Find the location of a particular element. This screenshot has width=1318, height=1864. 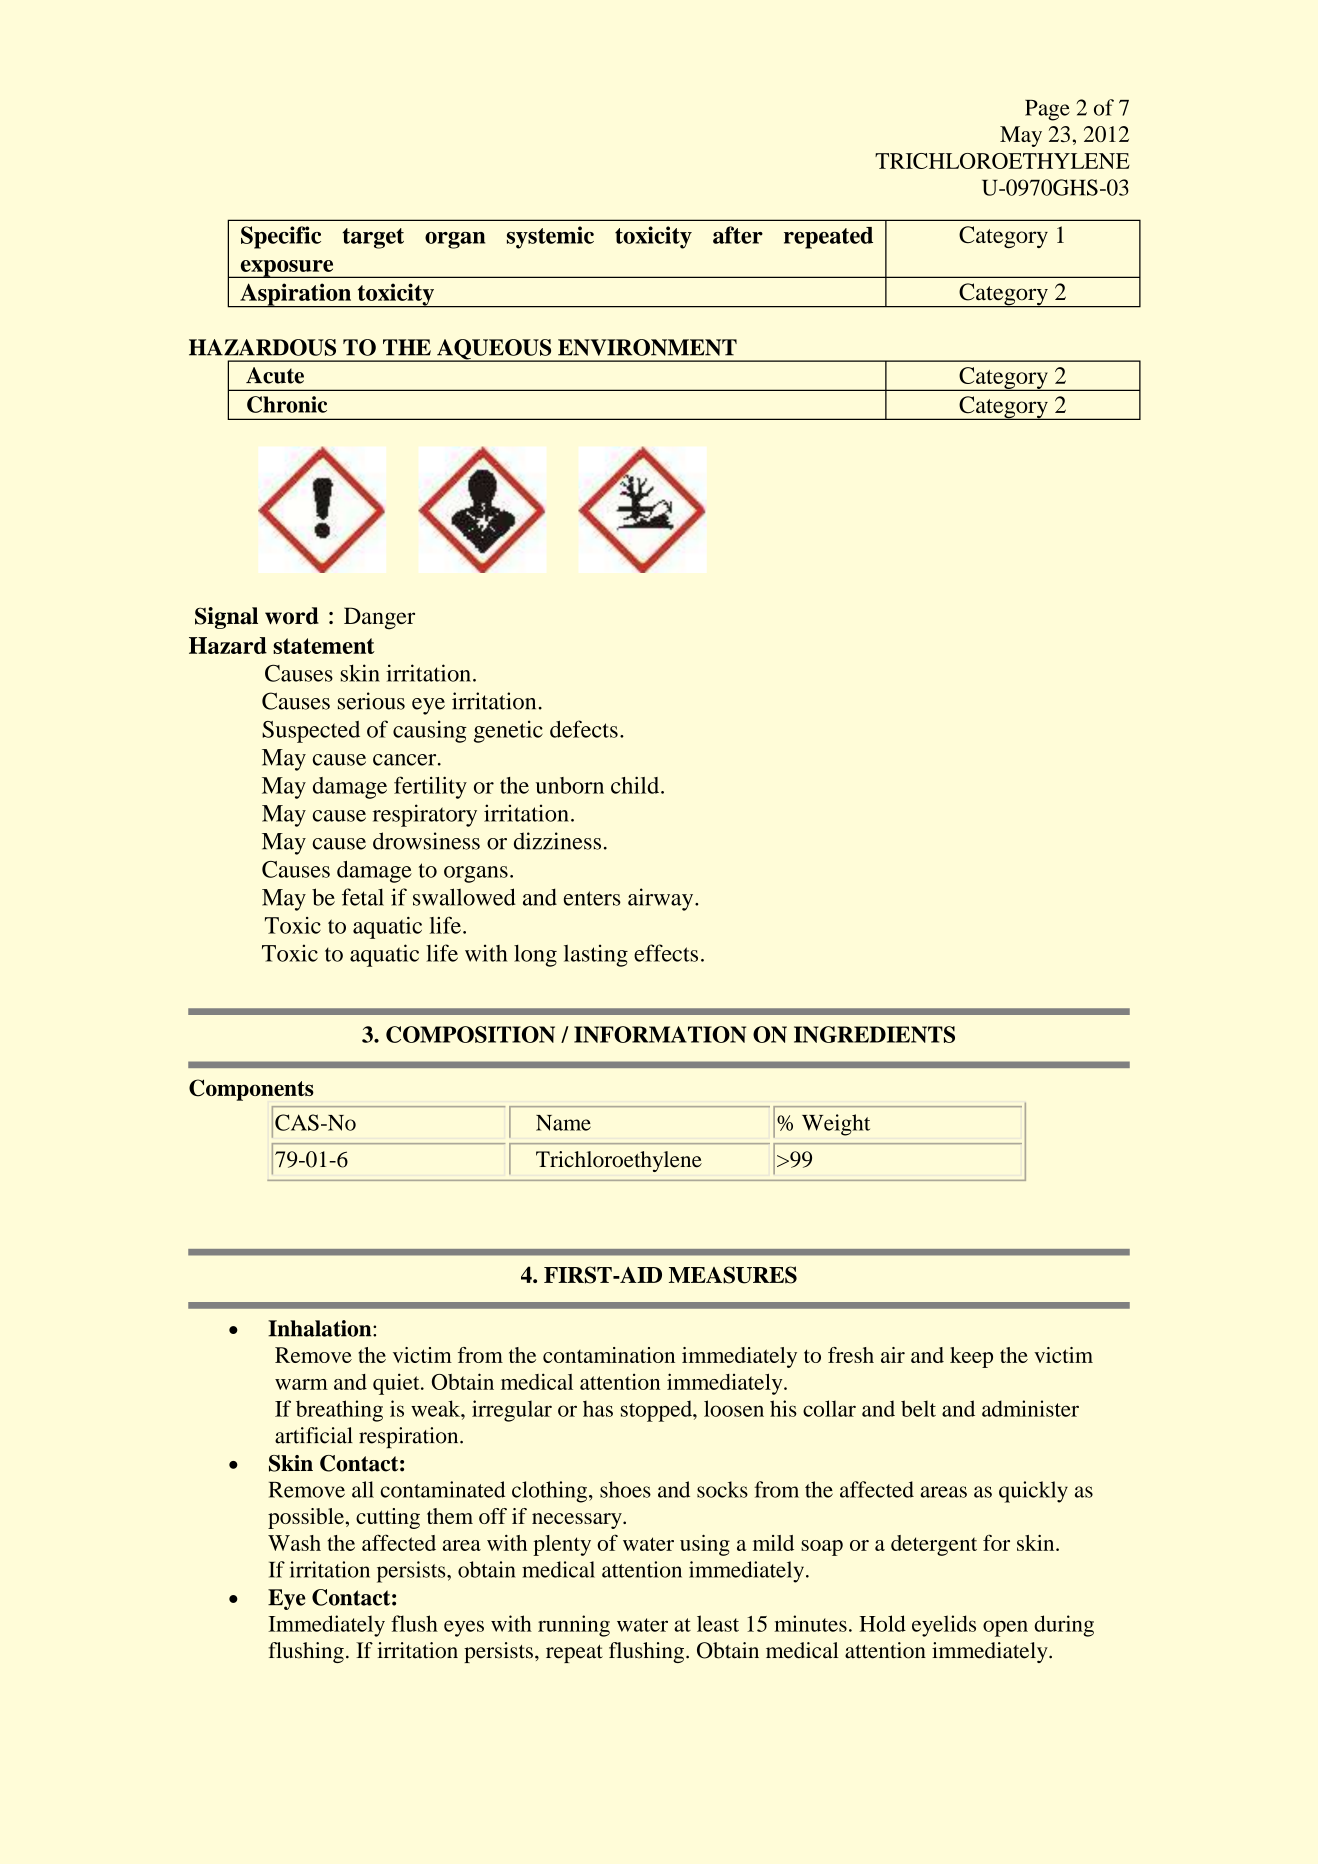

after is located at coordinates (738, 235).
